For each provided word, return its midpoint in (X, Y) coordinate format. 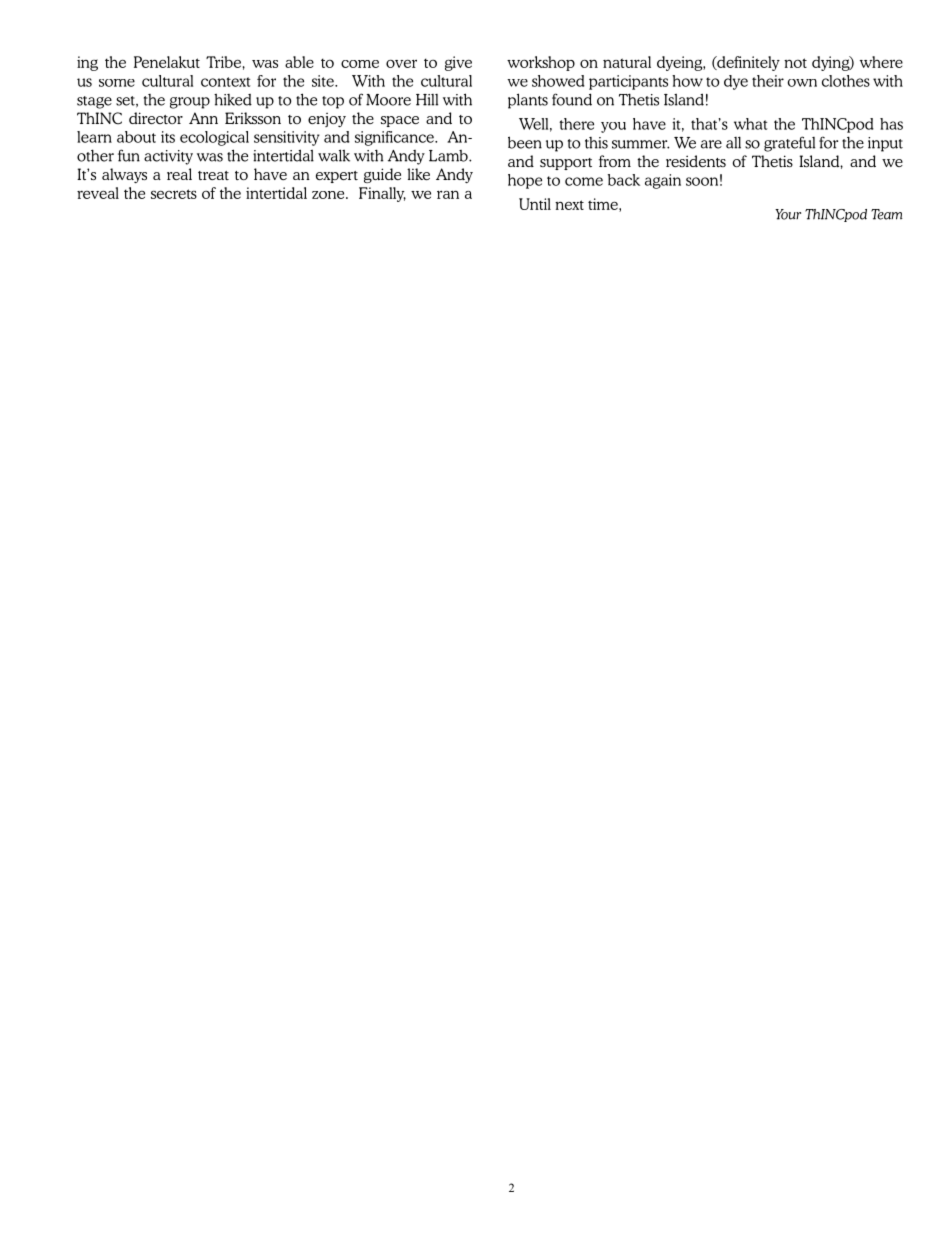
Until (535, 204)
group (190, 103)
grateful (789, 144)
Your (788, 214)
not (795, 63)
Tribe (223, 62)
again (663, 181)
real (179, 174)
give (458, 63)
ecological (214, 138)
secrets (174, 194)
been (525, 142)
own (802, 83)
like (418, 174)
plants (528, 101)
